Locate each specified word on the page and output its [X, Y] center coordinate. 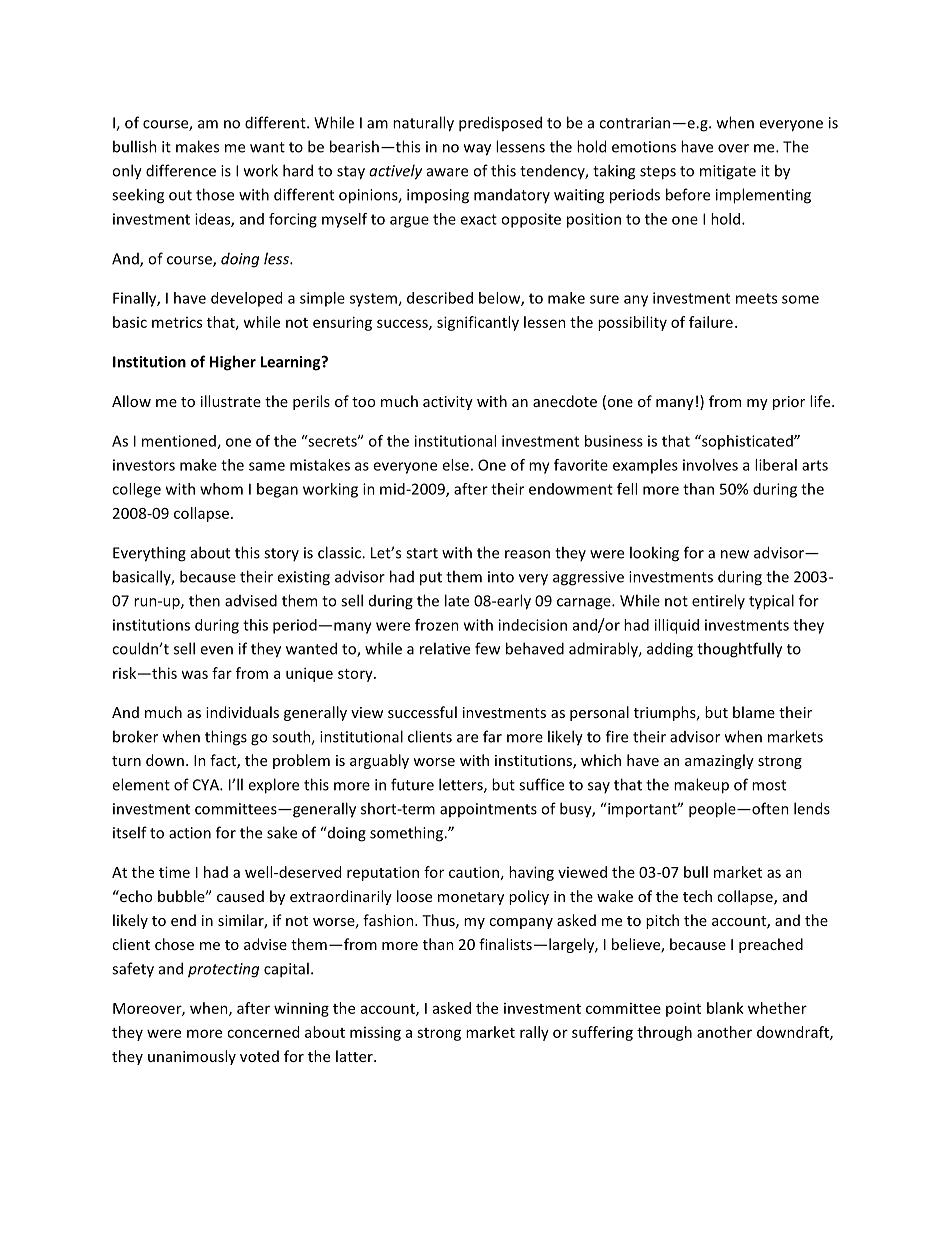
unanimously [192, 1057]
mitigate [728, 172]
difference [181, 170]
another [724, 1032]
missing [375, 1033]
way [477, 150]
